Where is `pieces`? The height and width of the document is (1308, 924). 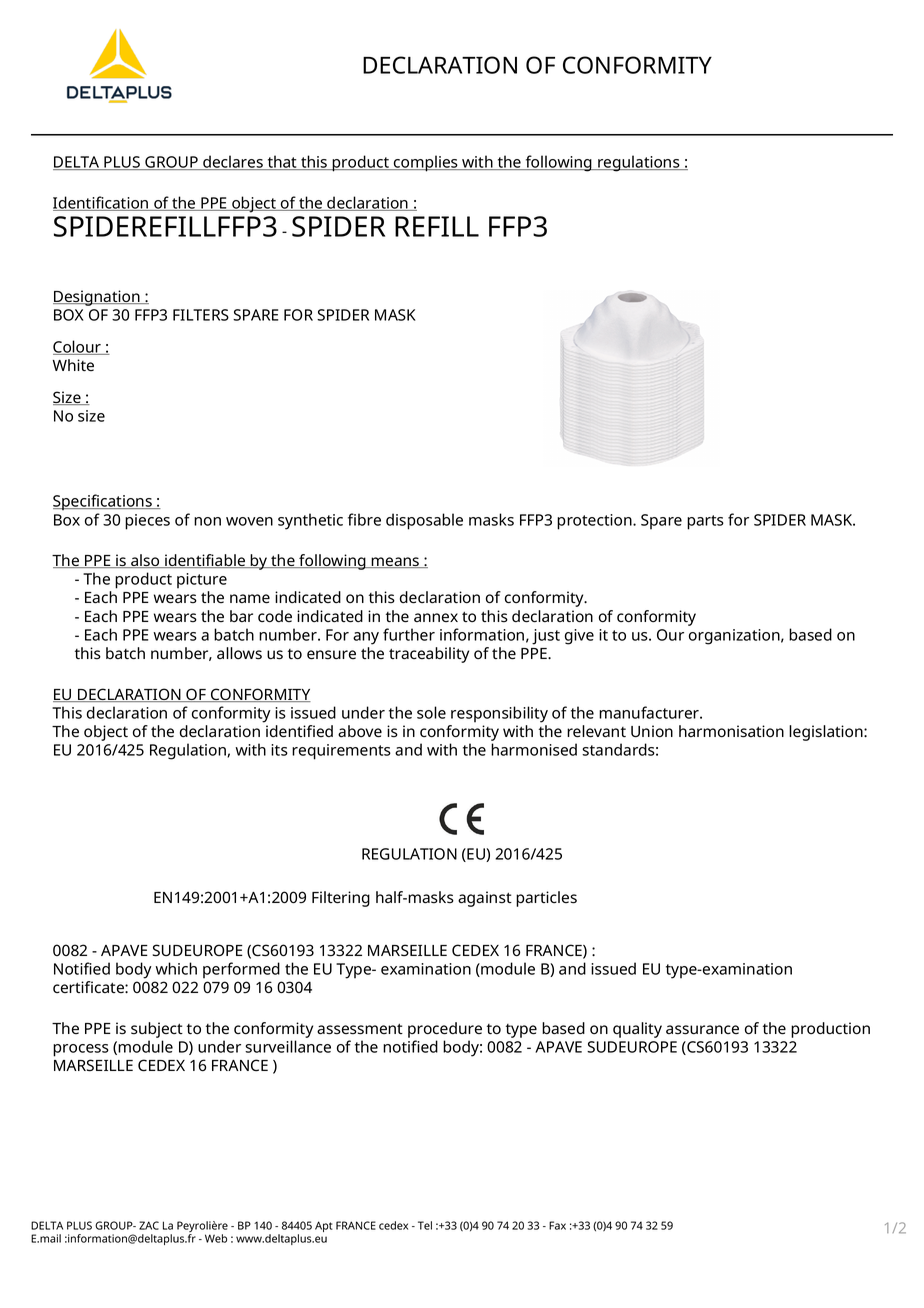
pieces is located at coordinates (147, 522).
